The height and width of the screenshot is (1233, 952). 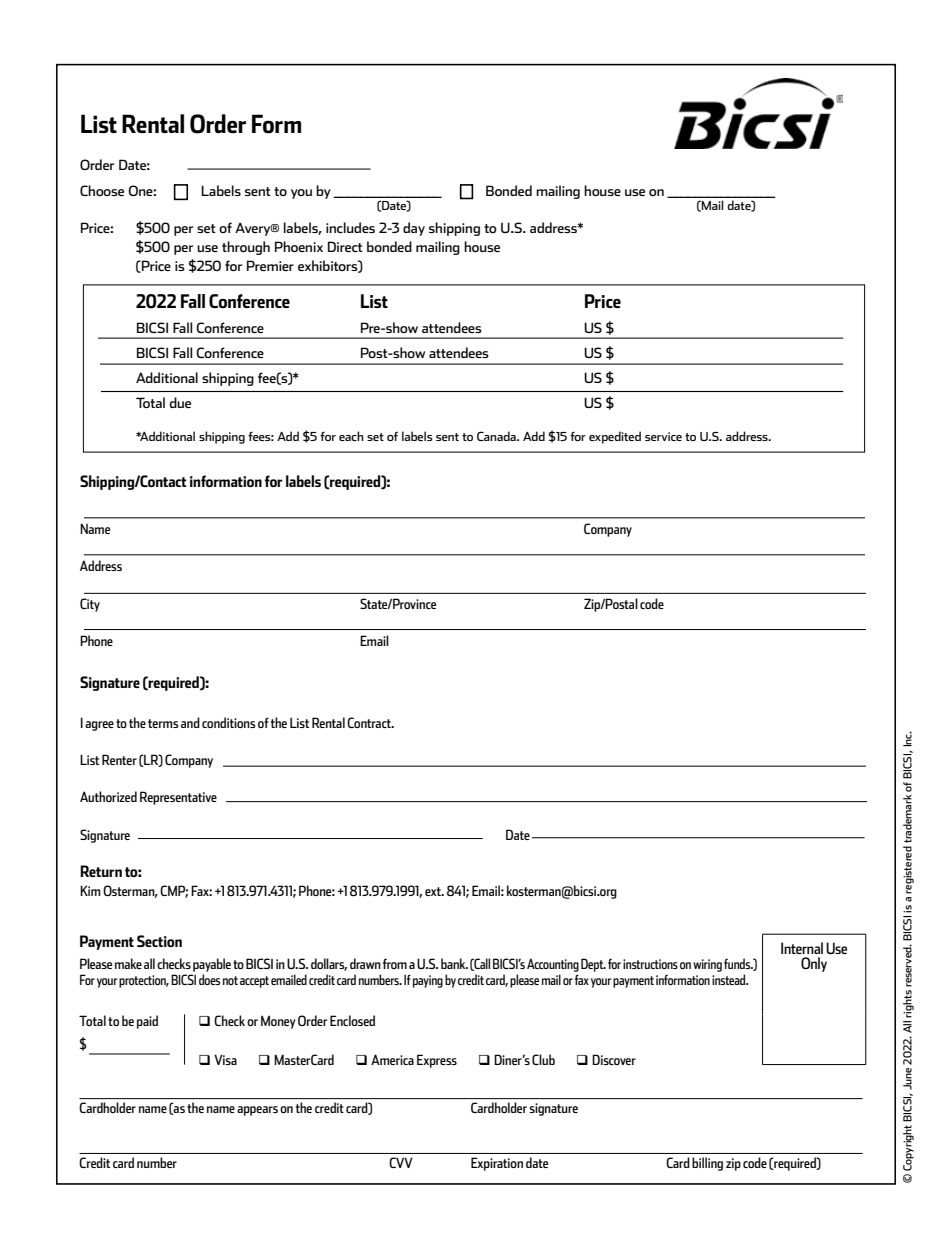 I want to click on Contract, so click(x=370, y=722).
